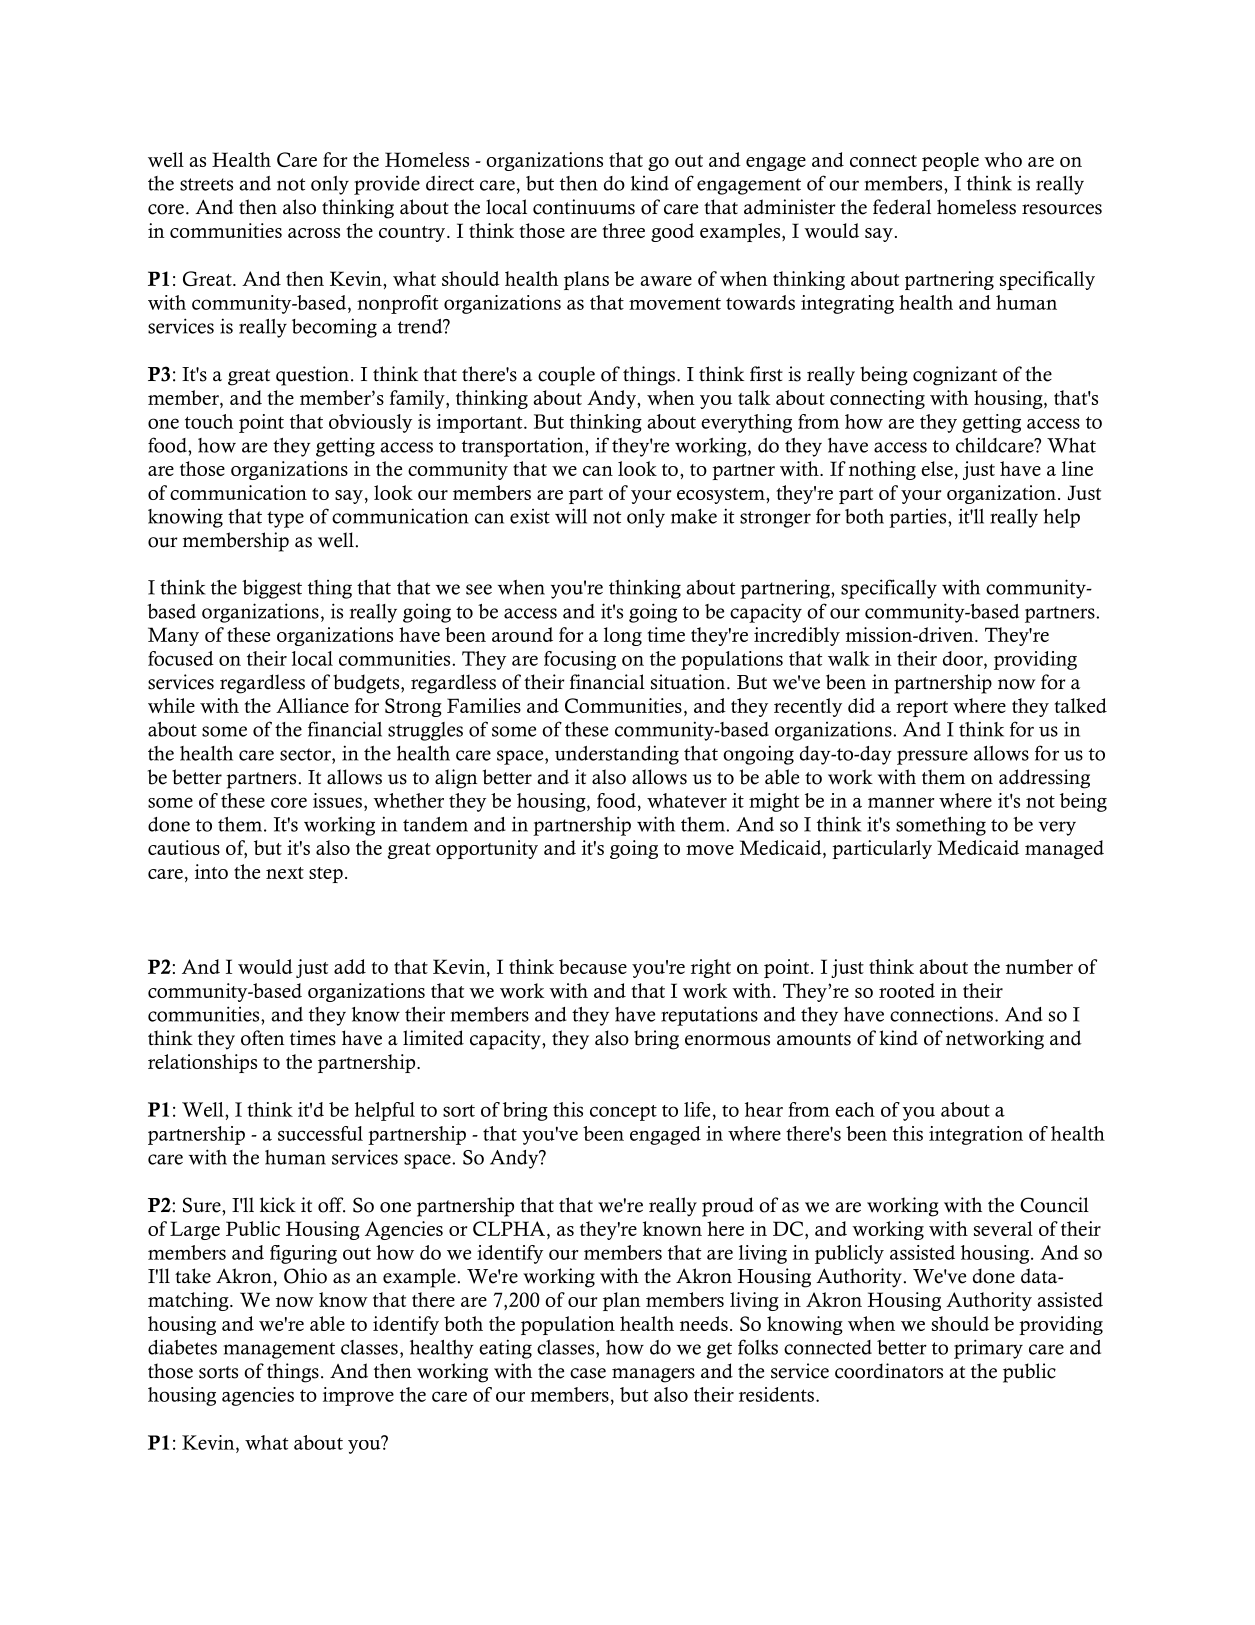 This screenshot has width=1255, height=1625. I want to click on primary, so click(988, 1349).
